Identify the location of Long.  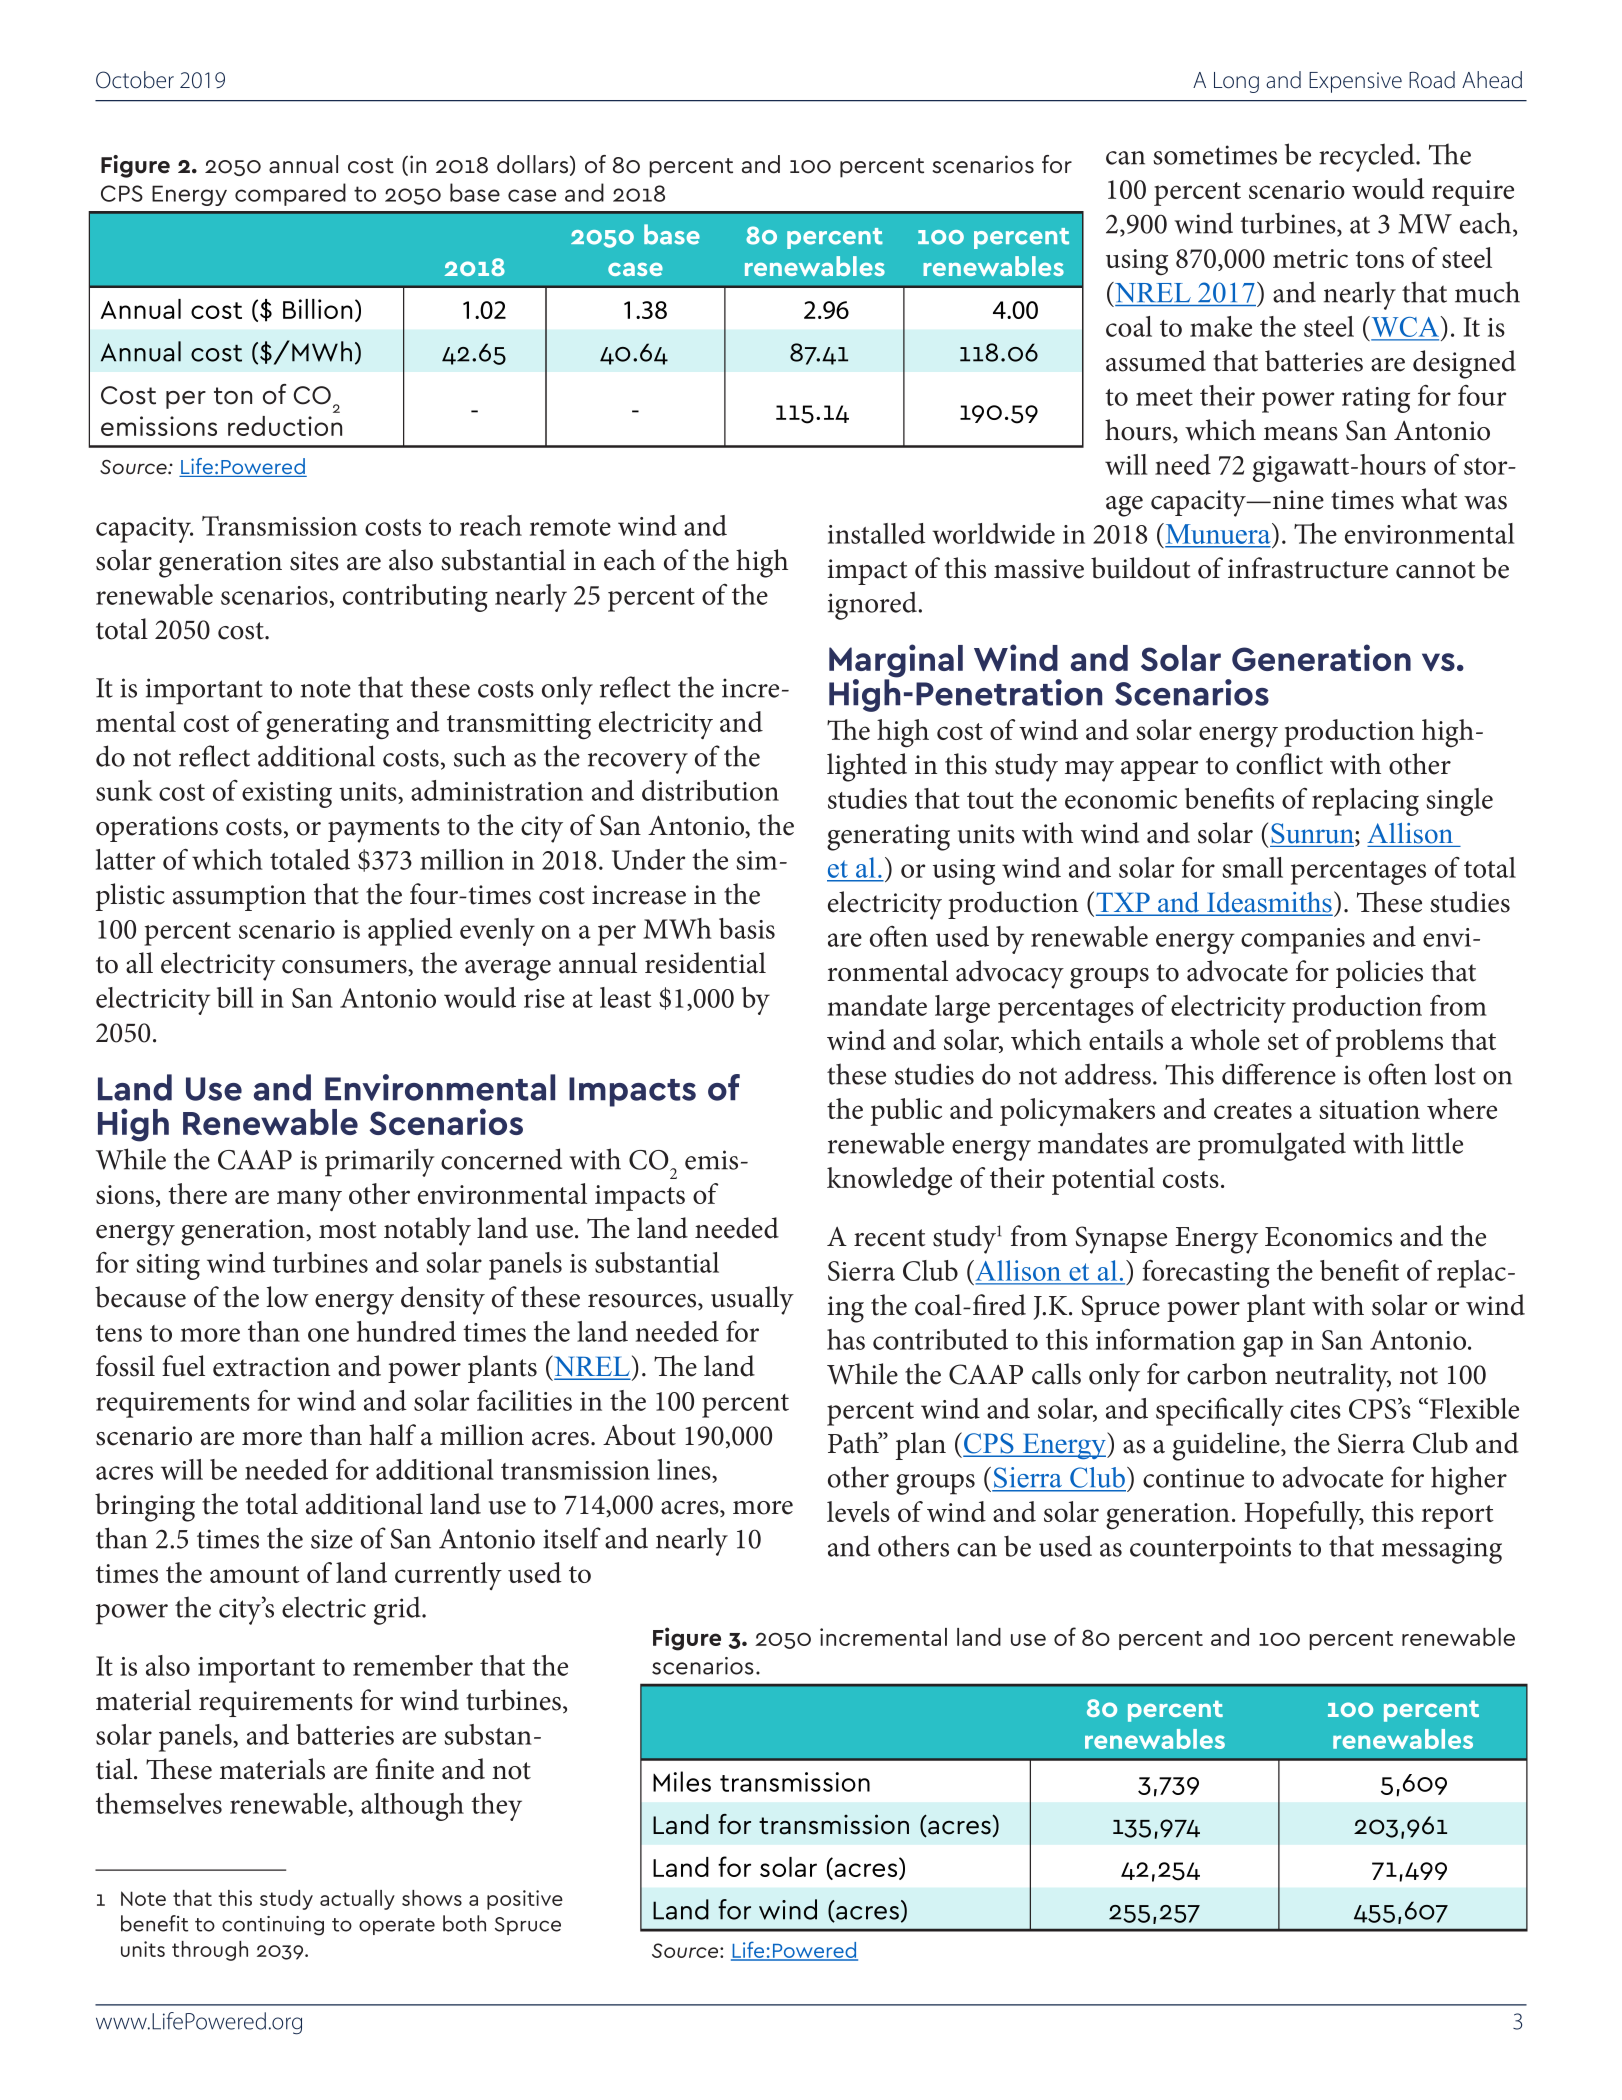
(1236, 82).
